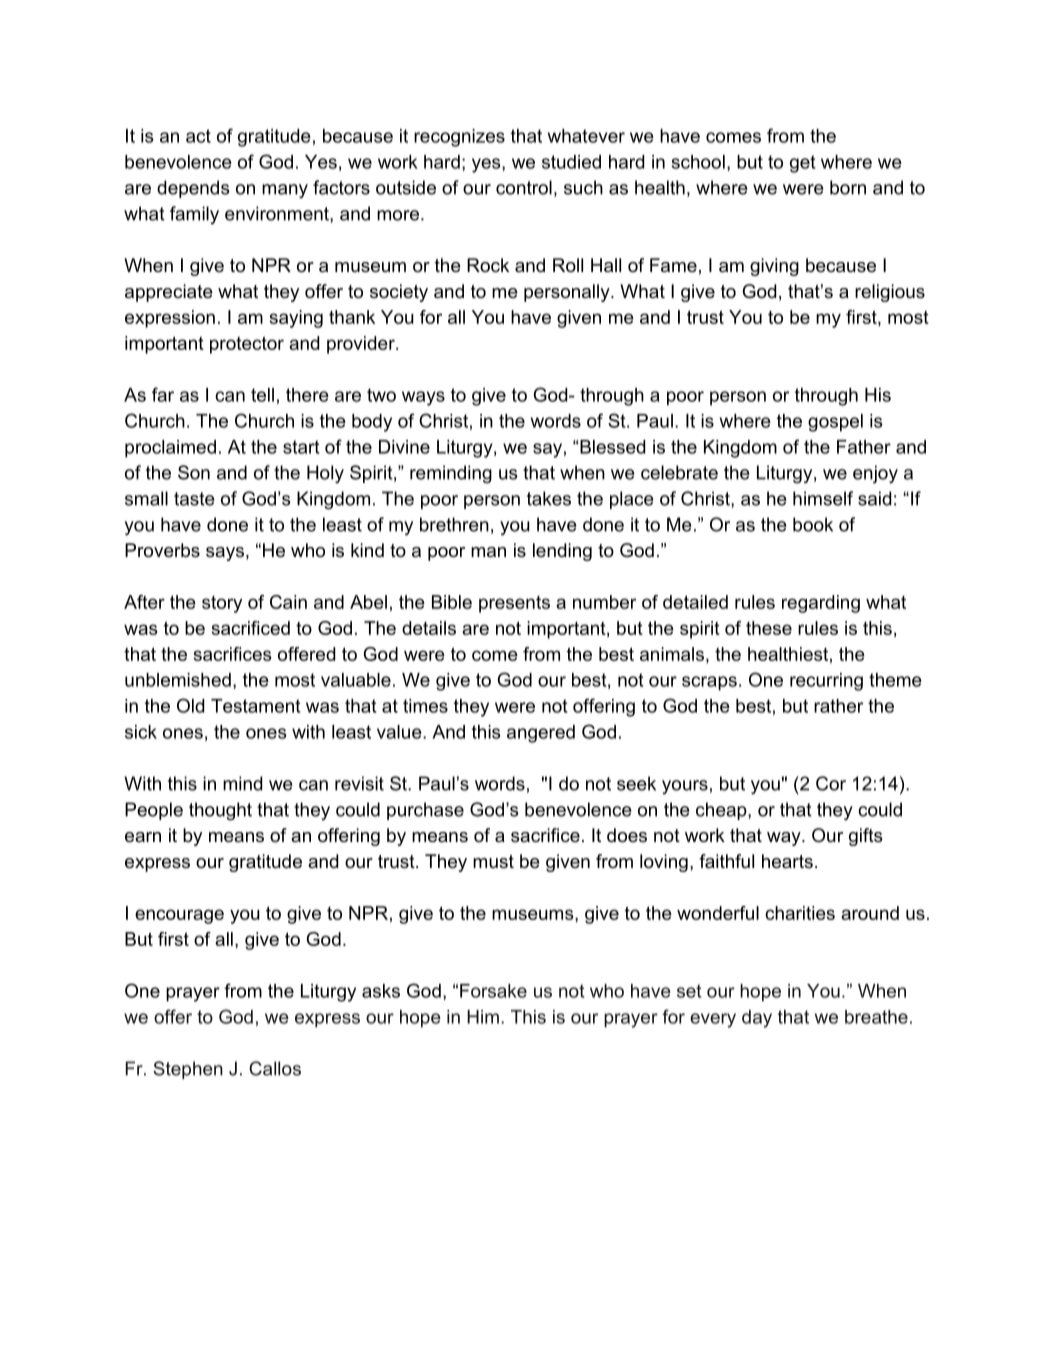 This image has height=1368, width=1057. Describe the element at coordinates (524, 187) in the image. I see `control` at that location.
